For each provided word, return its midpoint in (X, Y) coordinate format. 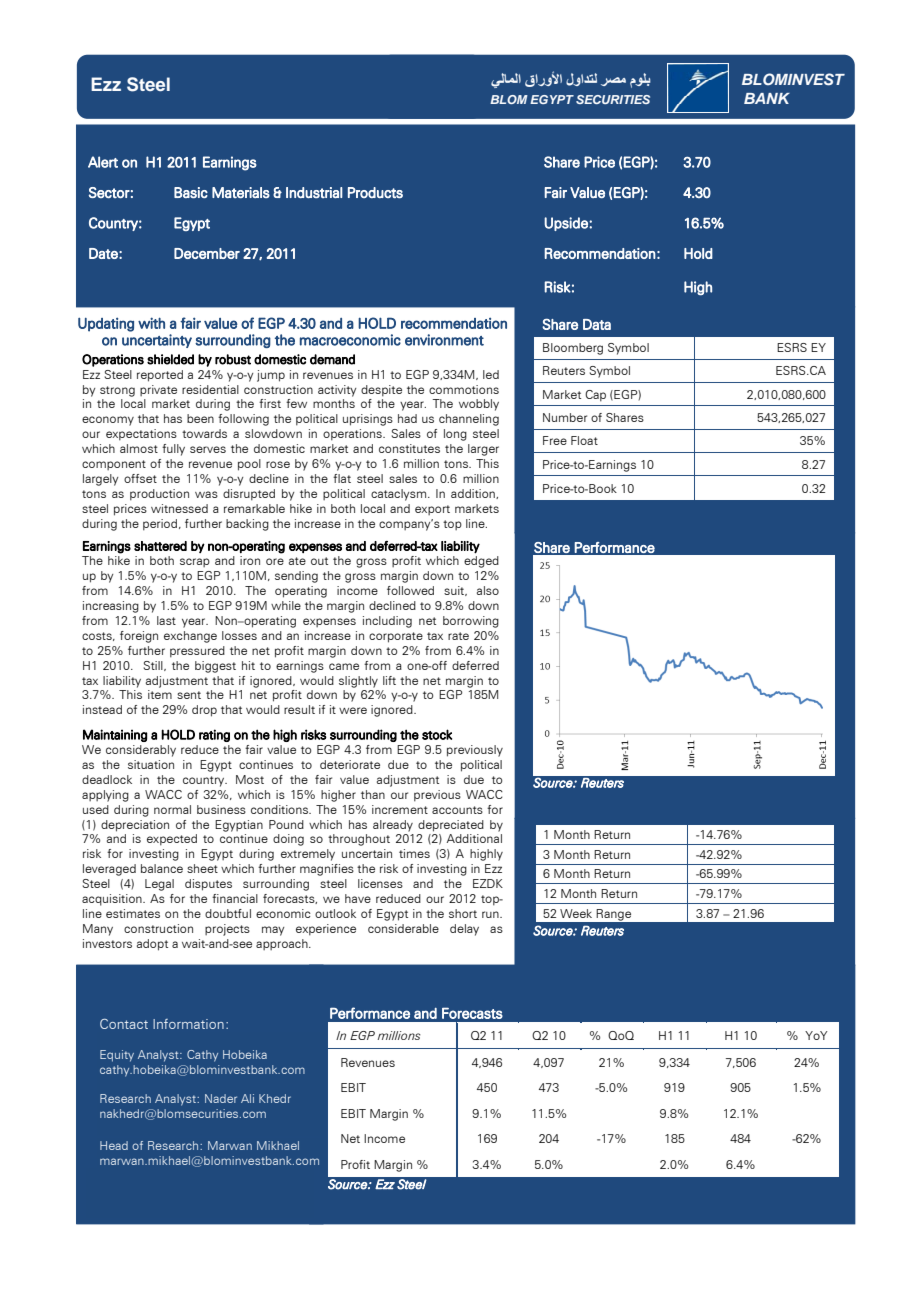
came (344, 666)
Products (375, 192)
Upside (567, 224)
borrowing (471, 622)
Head (114, 1145)
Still (154, 666)
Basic (191, 192)
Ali (247, 1098)
